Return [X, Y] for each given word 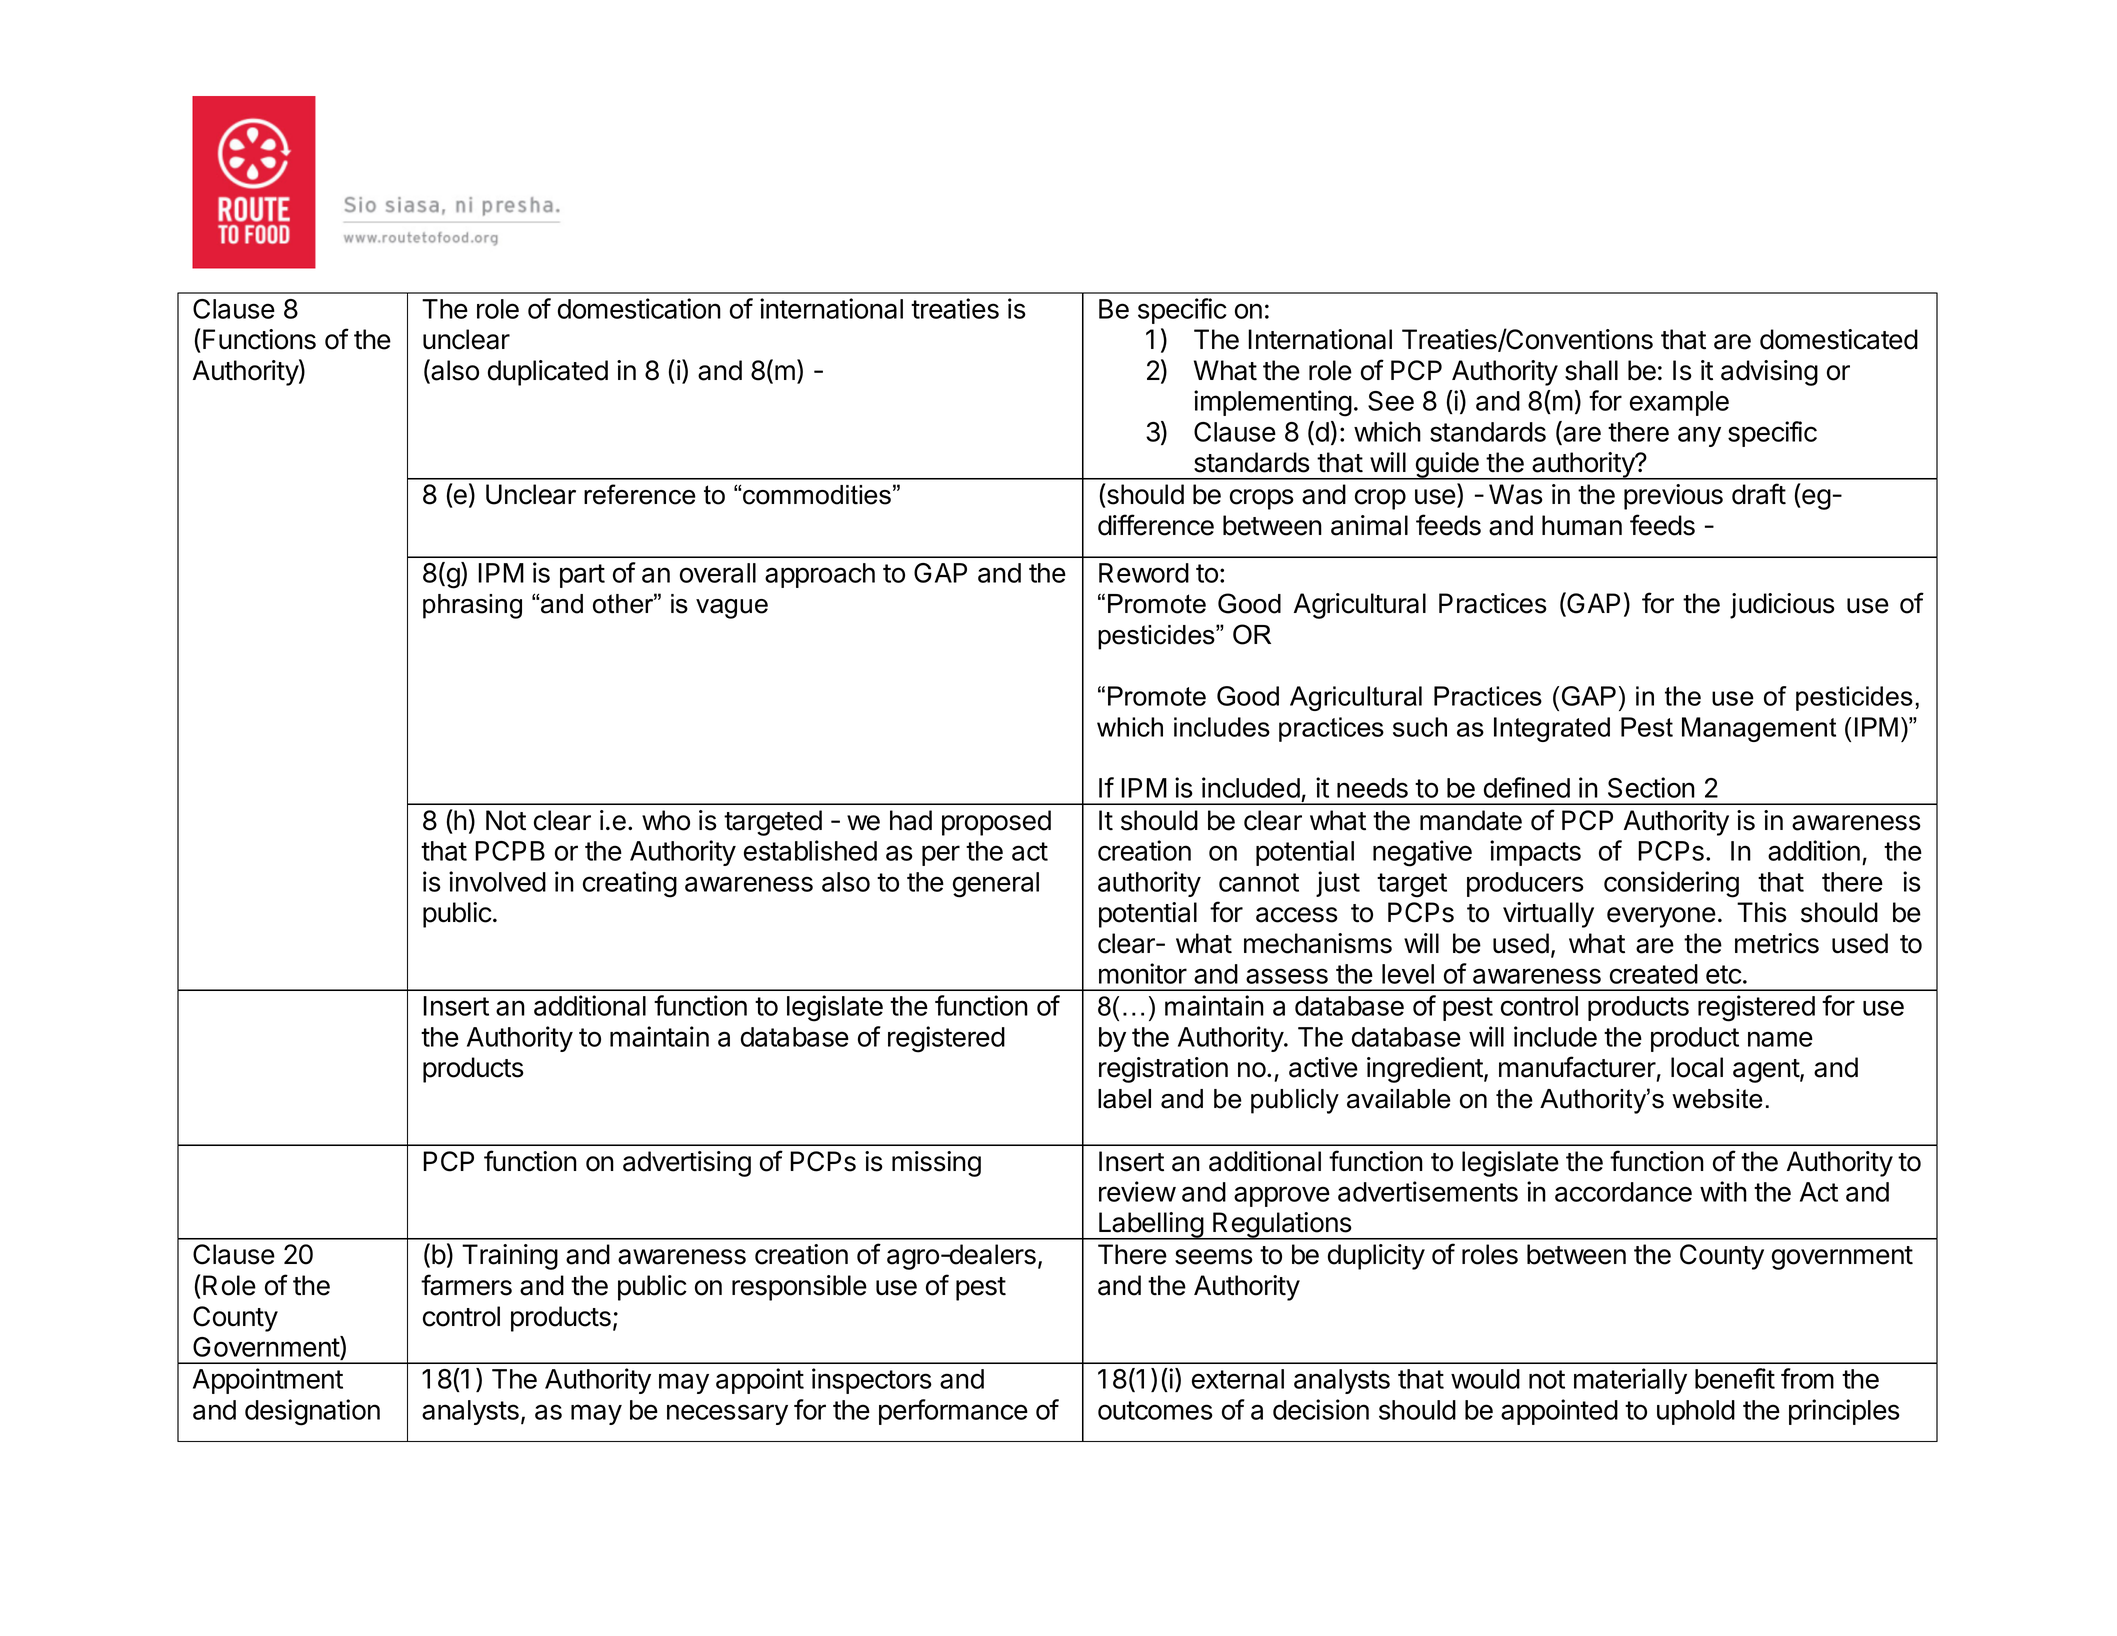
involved [497, 881]
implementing [1273, 403]
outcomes [1155, 1410]
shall [1591, 370]
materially [1630, 1381]
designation [312, 1412]
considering [1671, 884]
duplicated [548, 373]
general [996, 885]
